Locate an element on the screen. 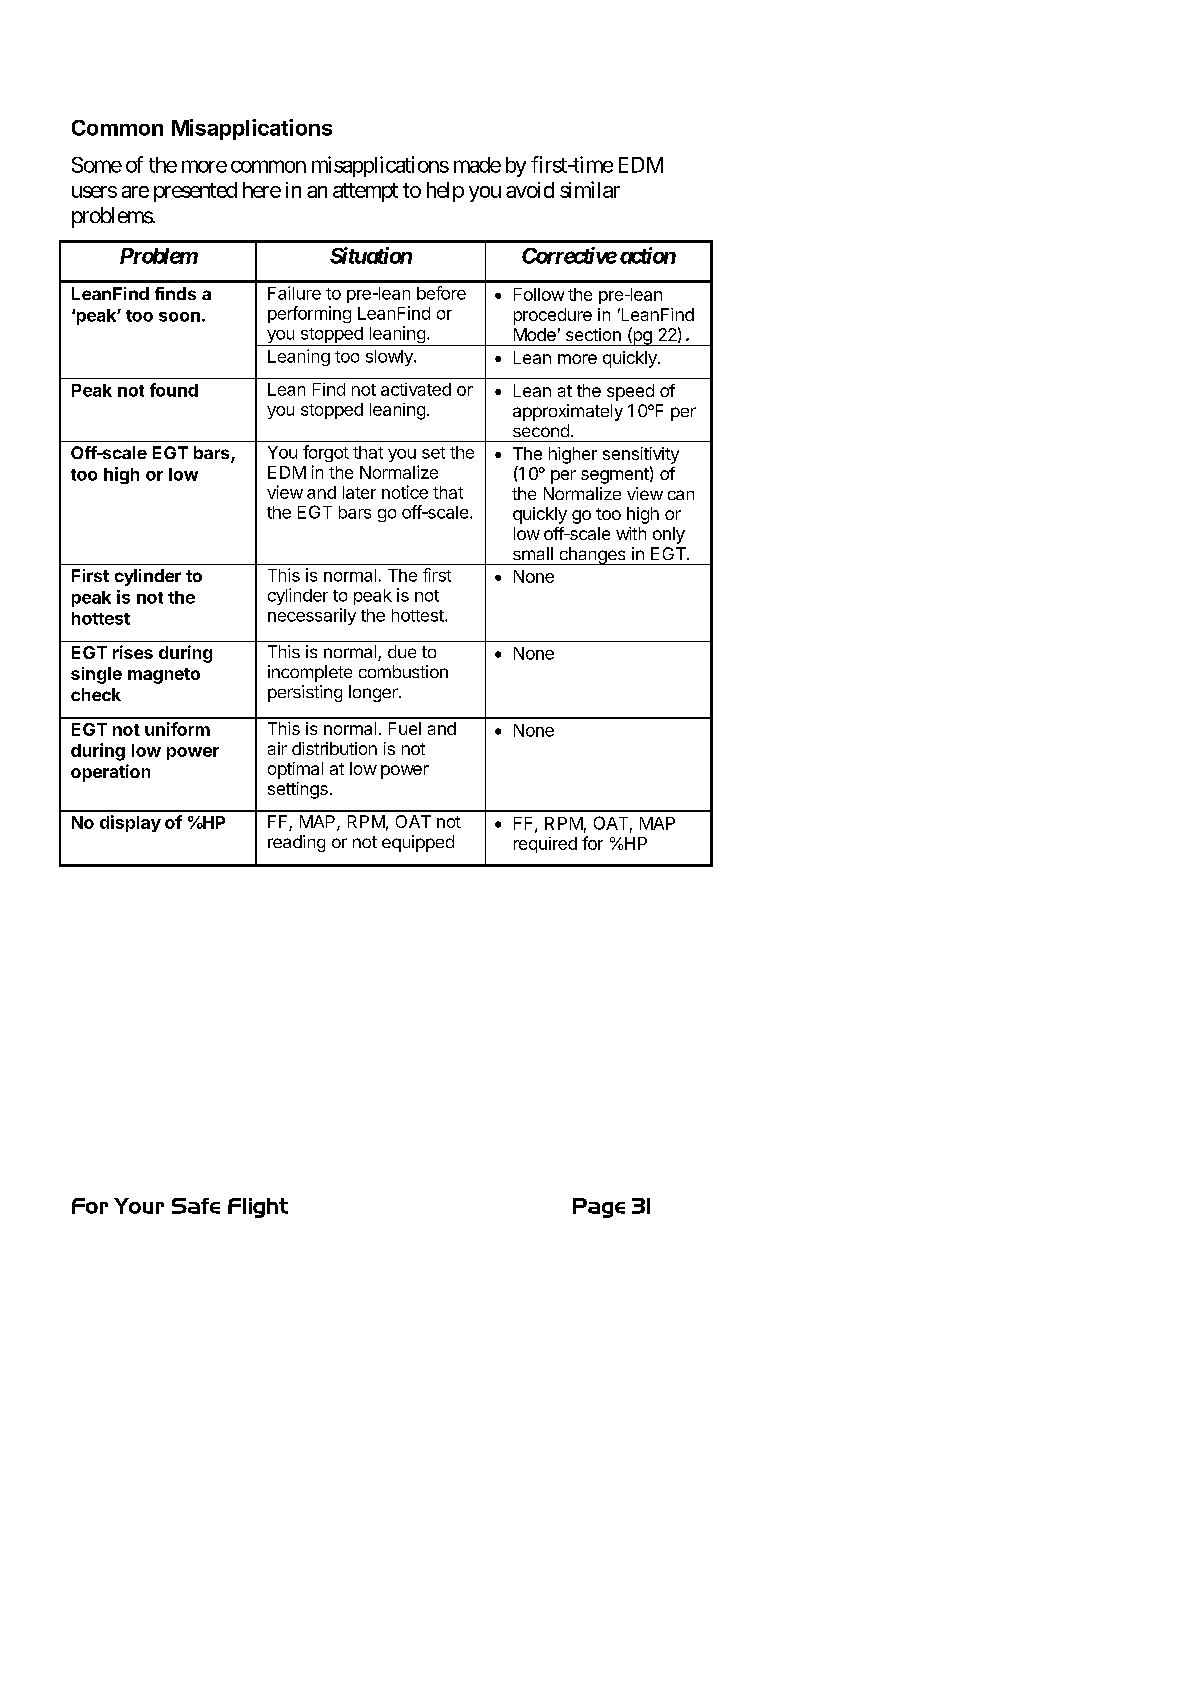  longer is located at coordinates (374, 693).
